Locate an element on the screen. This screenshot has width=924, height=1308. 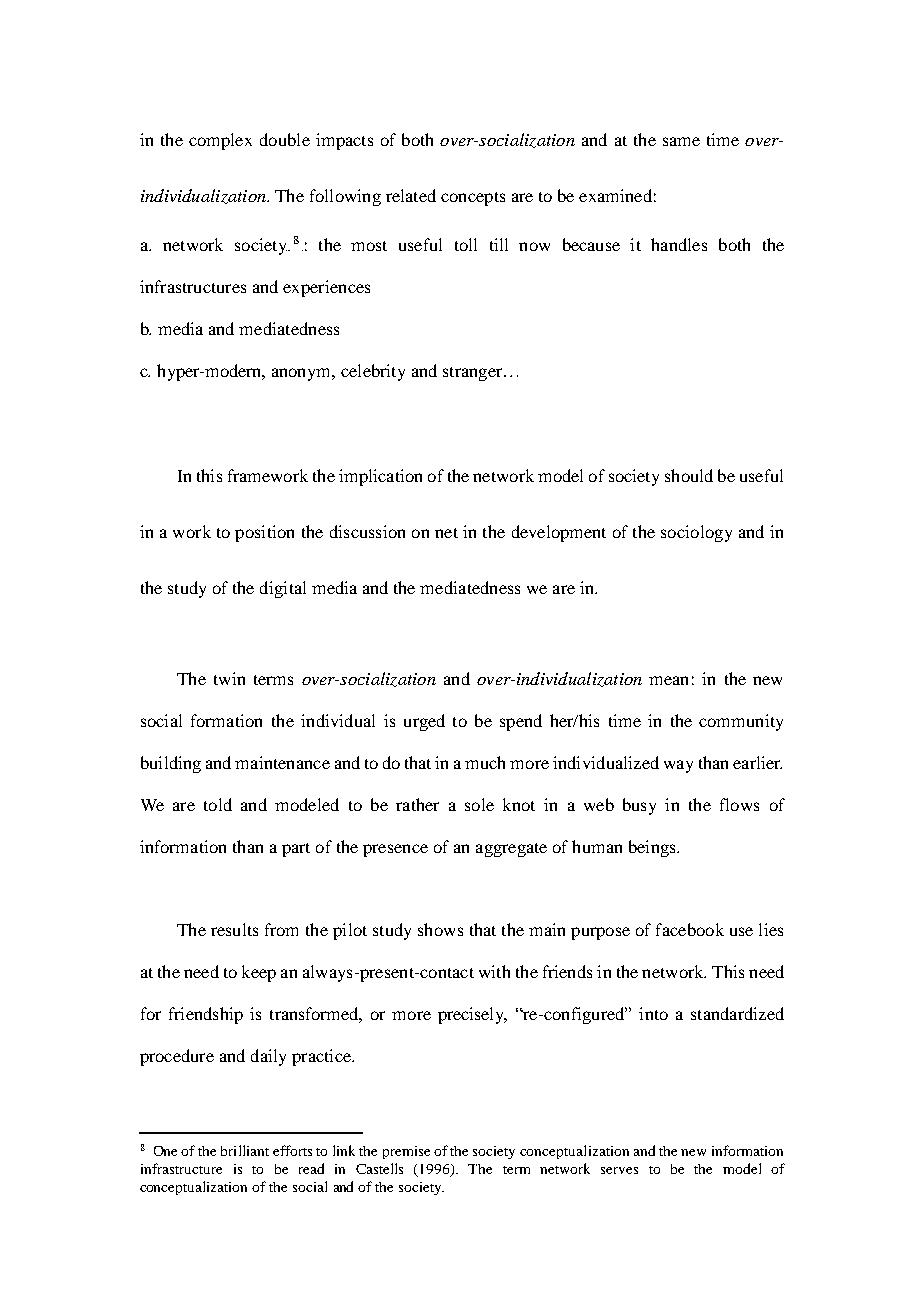
facebook is located at coordinates (690, 929).
